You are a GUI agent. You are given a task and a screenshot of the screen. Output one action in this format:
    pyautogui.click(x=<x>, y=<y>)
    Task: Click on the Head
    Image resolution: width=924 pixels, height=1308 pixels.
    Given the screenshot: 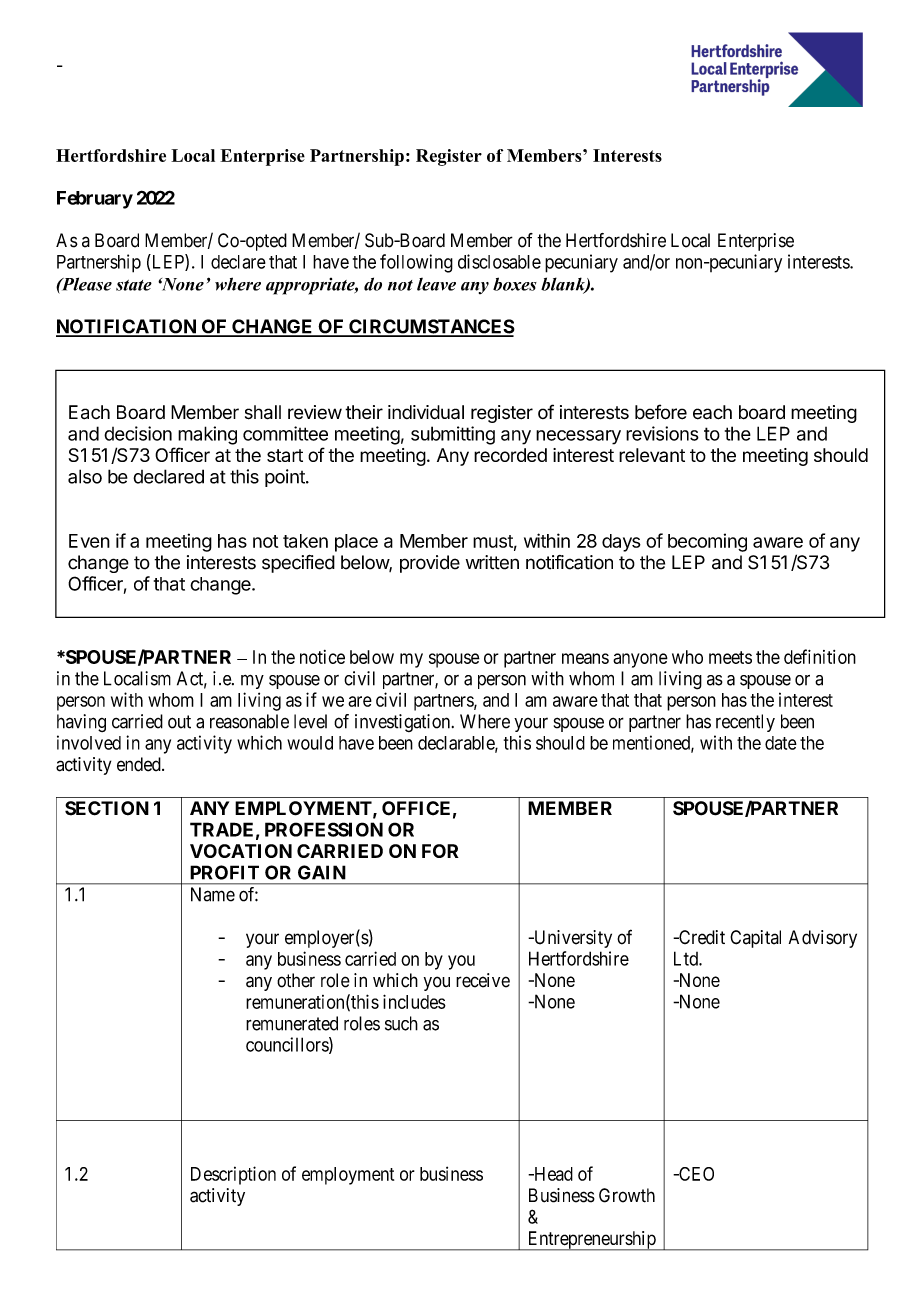 What is the action you would take?
    pyautogui.click(x=552, y=1174)
